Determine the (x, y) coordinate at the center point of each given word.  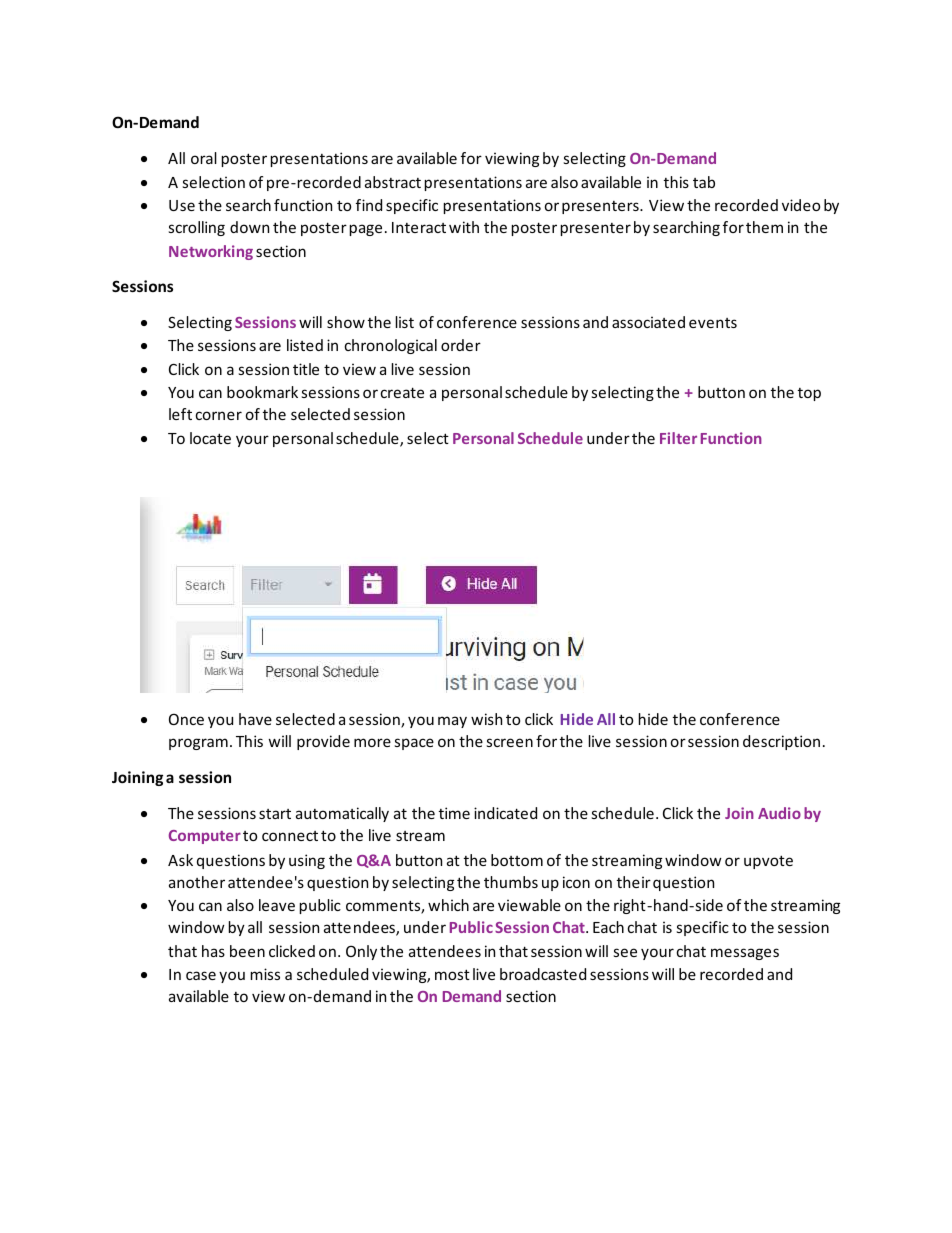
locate (210, 438)
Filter (678, 438)
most (452, 974)
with (464, 227)
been (247, 951)
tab (704, 182)
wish (486, 719)
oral (204, 158)
